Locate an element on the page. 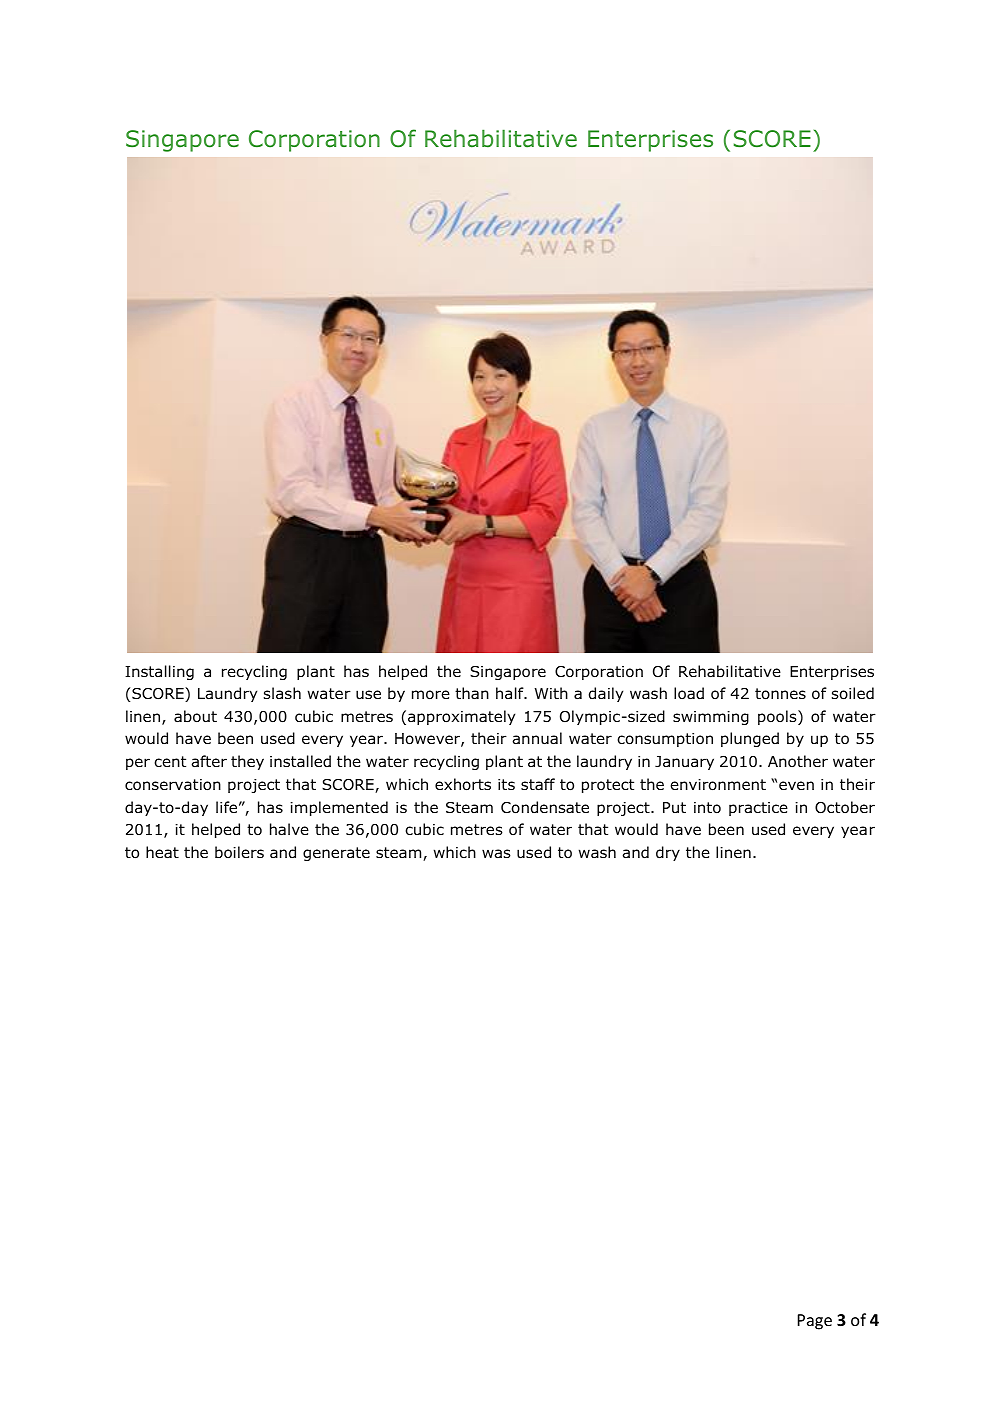 The height and width of the image is (1414, 1000). Condensate is located at coordinates (545, 807).
